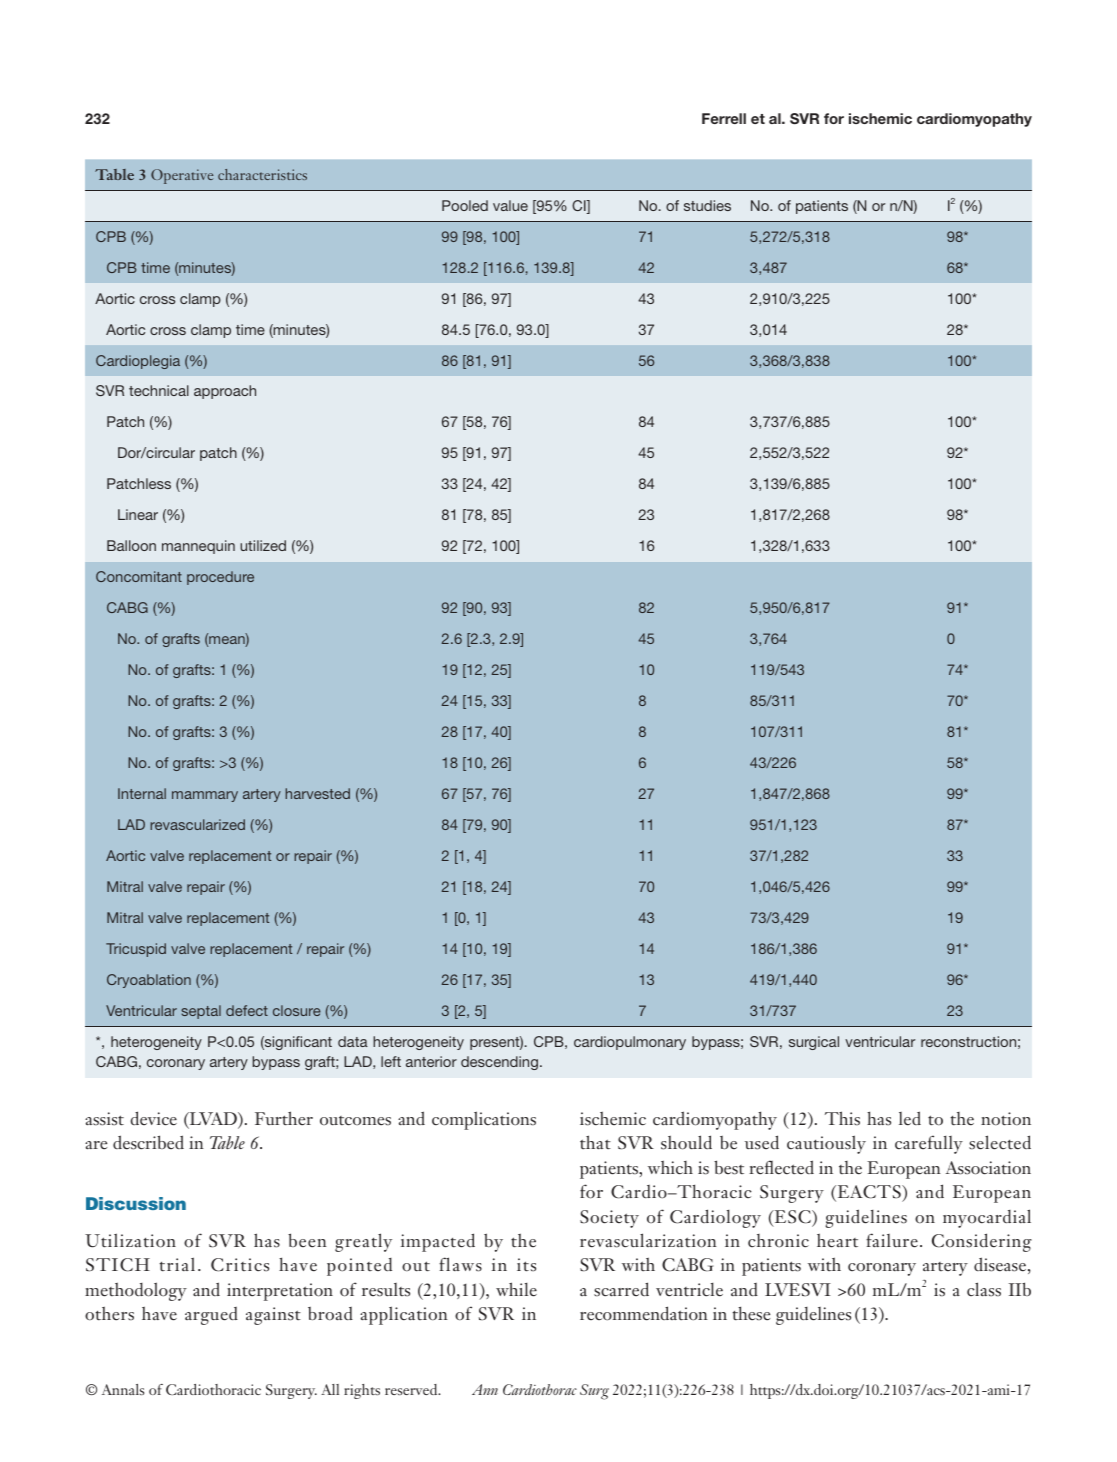 The width and height of the page is (1117, 1462). What do you see at coordinates (510, 205) in the page?
I see `value` at bounding box center [510, 205].
